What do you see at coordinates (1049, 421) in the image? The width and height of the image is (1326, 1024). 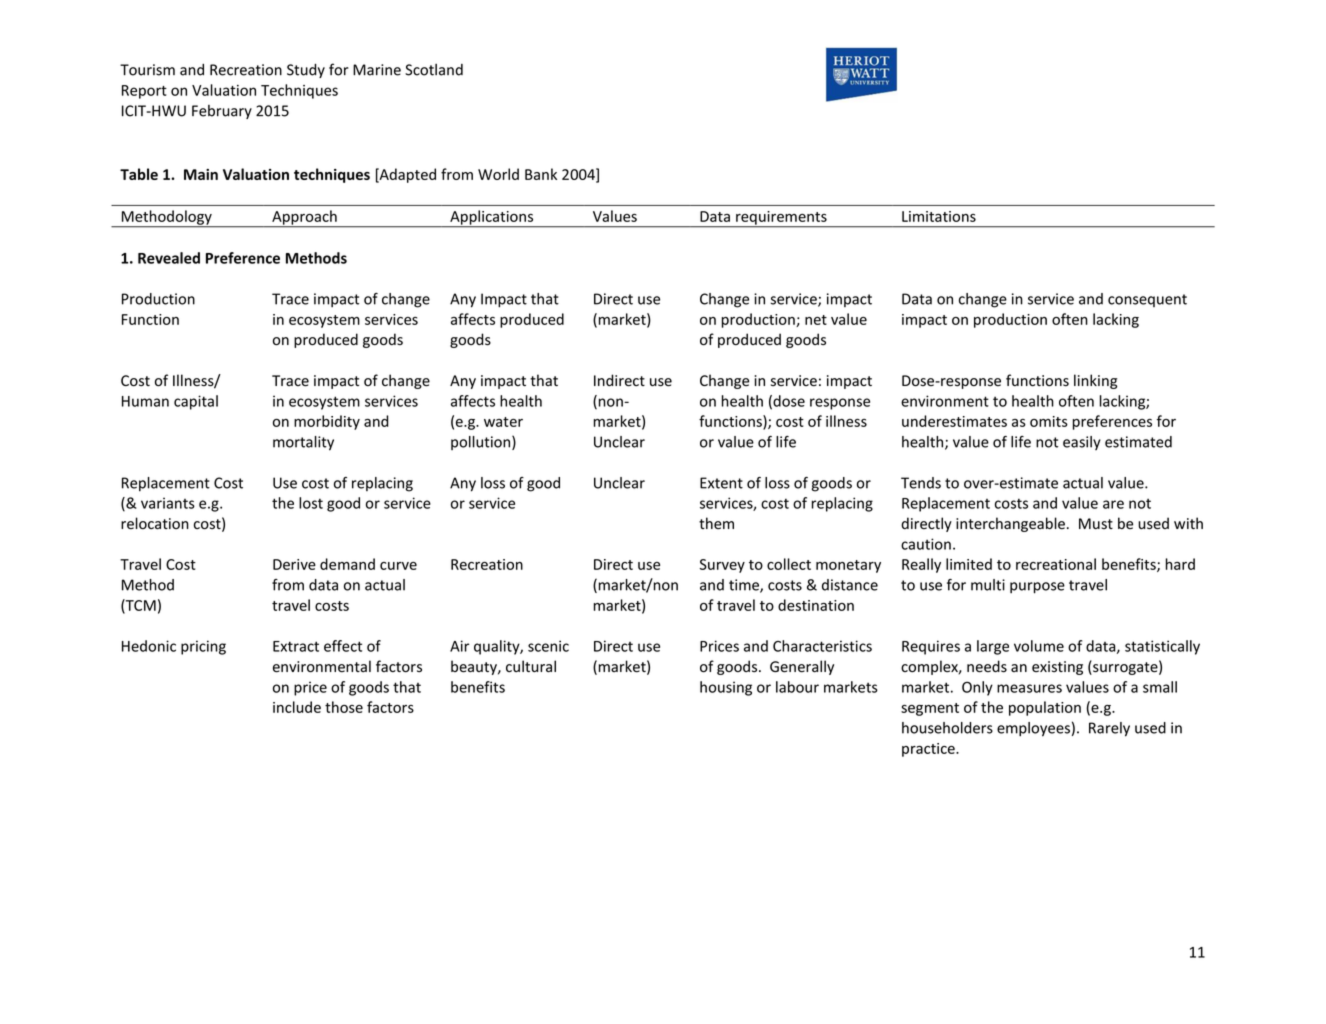 I see `omits` at bounding box center [1049, 421].
